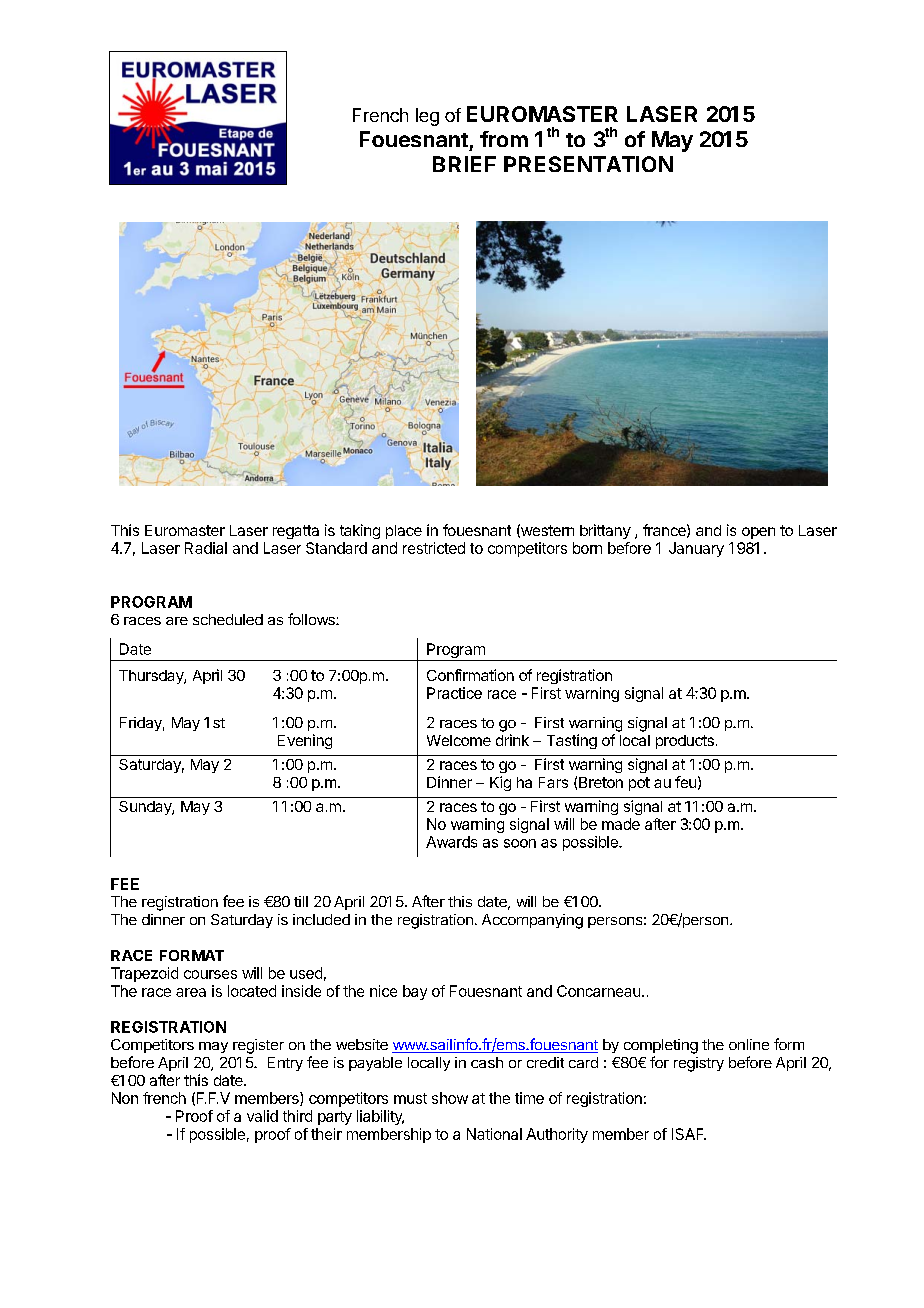 The height and width of the screenshot is (1308, 924). Describe the element at coordinates (588, 164) in the screenshot. I see `PRESENTATION` at that location.
